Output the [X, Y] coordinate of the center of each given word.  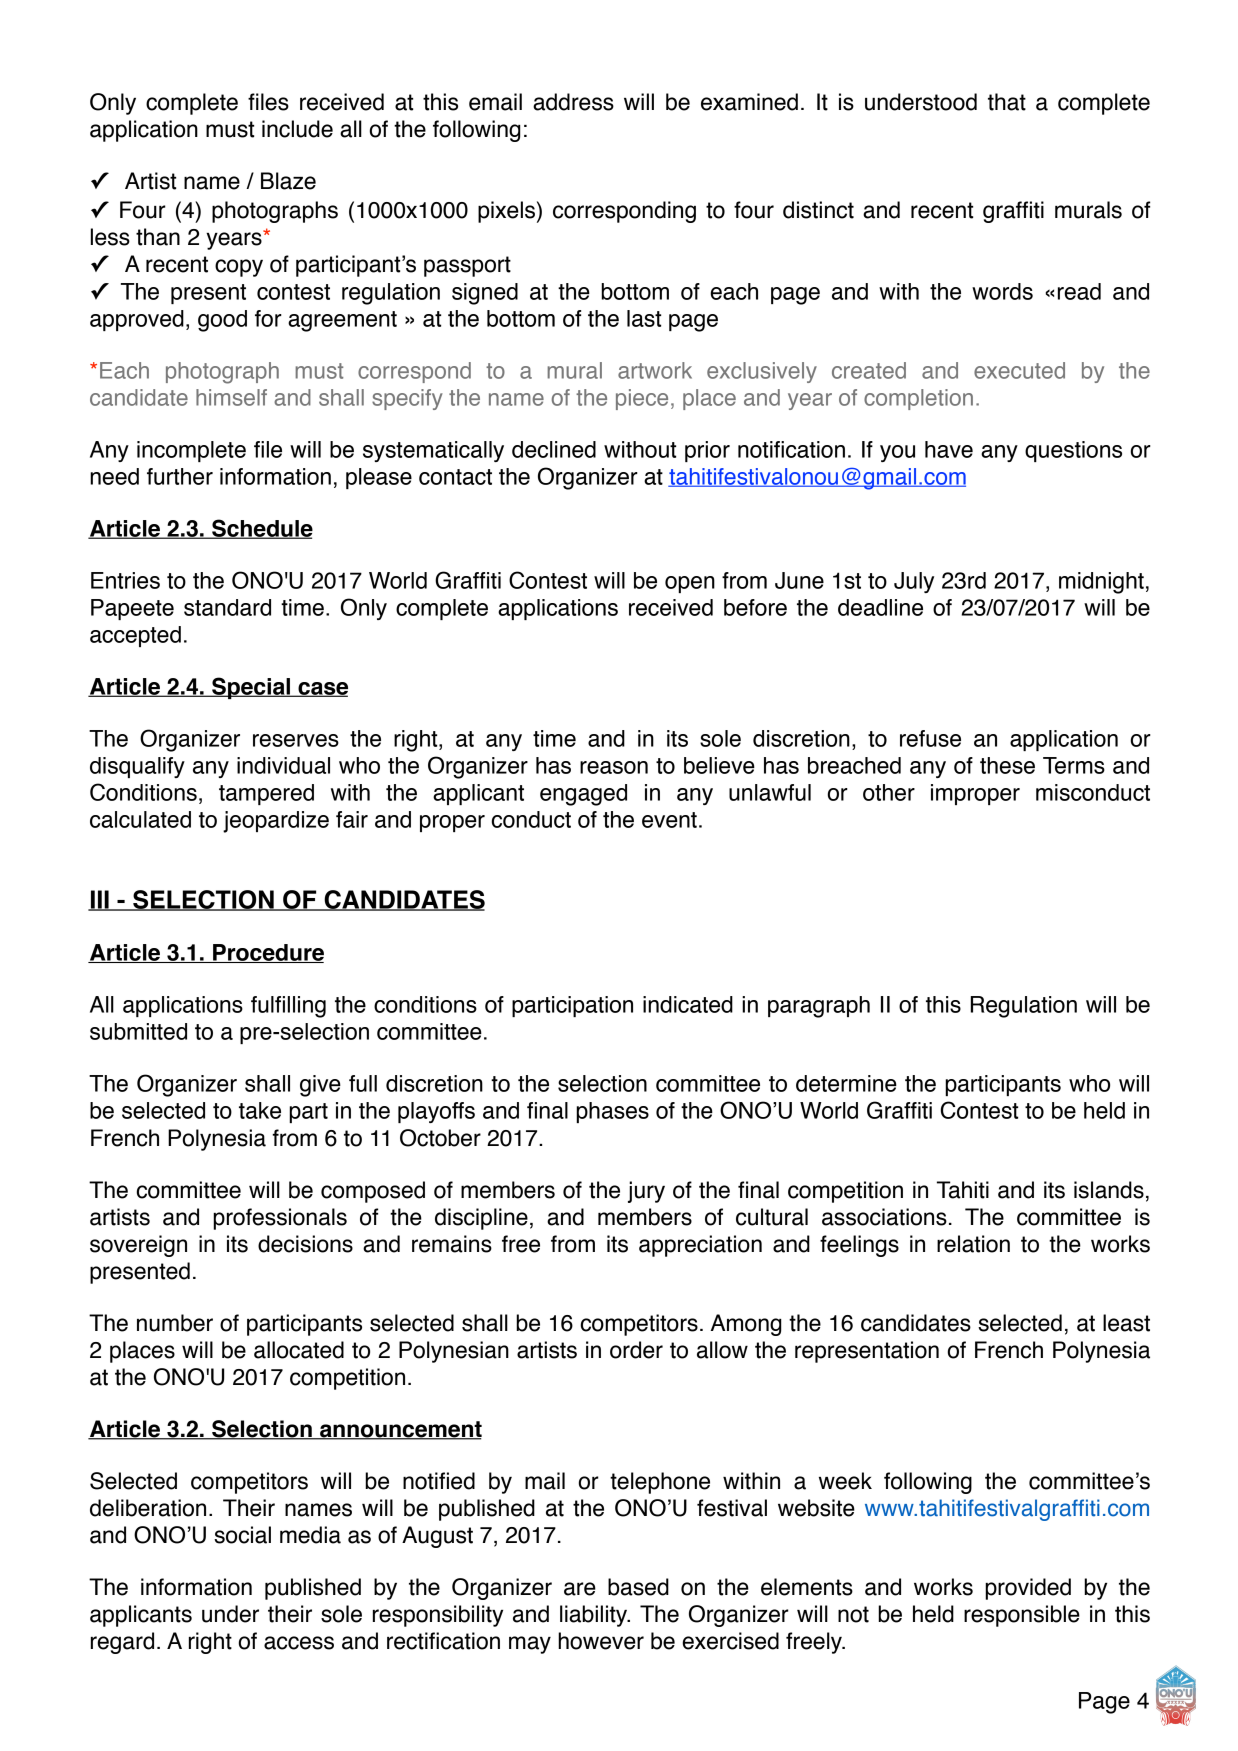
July [914, 582]
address [573, 102]
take [260, 1110]
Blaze [288, 181]
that [1007, 102]
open [690, 584]
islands [1109, 1190]
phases [612, 1112]
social [242, 1535]
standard [227, 607]
